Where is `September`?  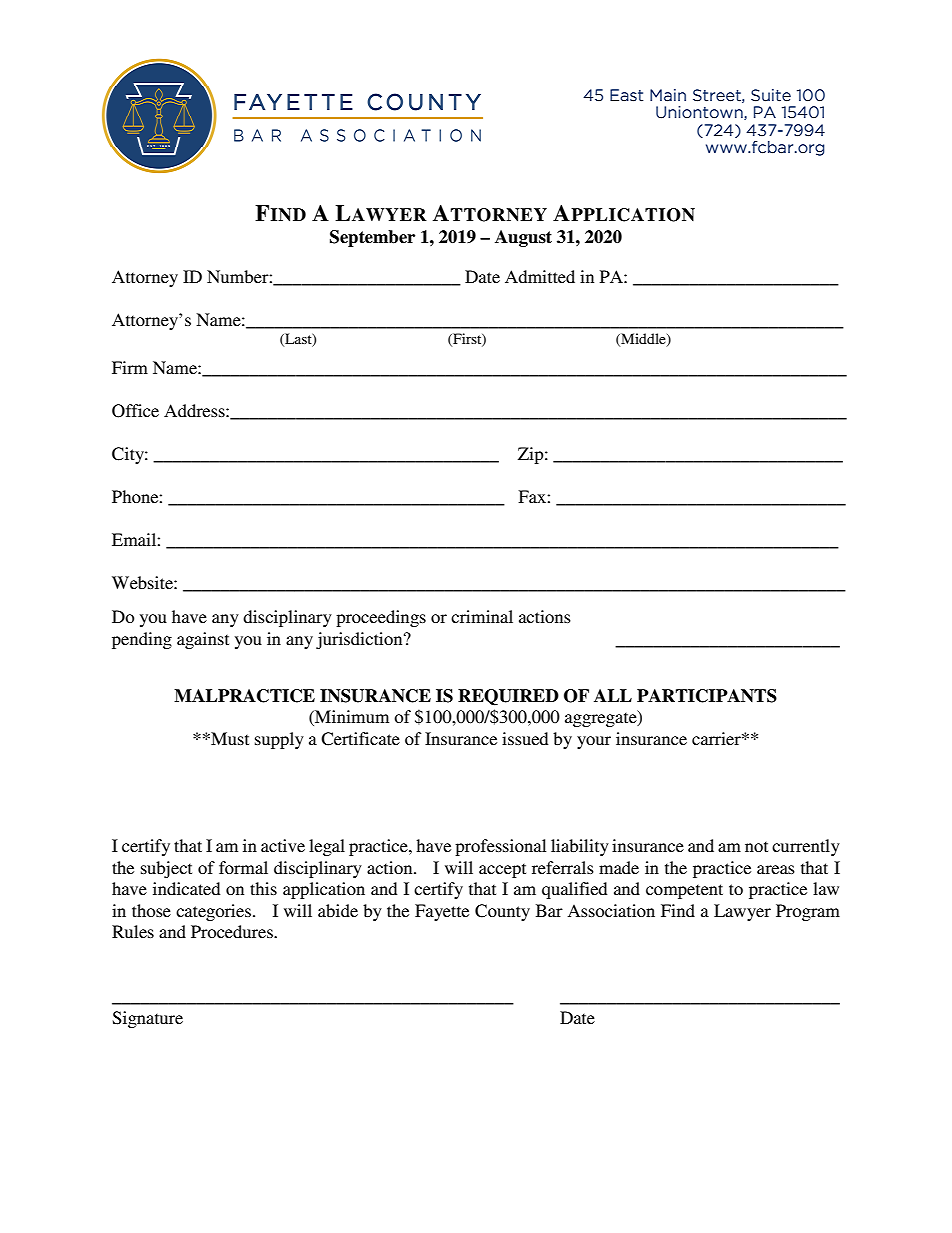 September is located at coordinates (372, 238).
